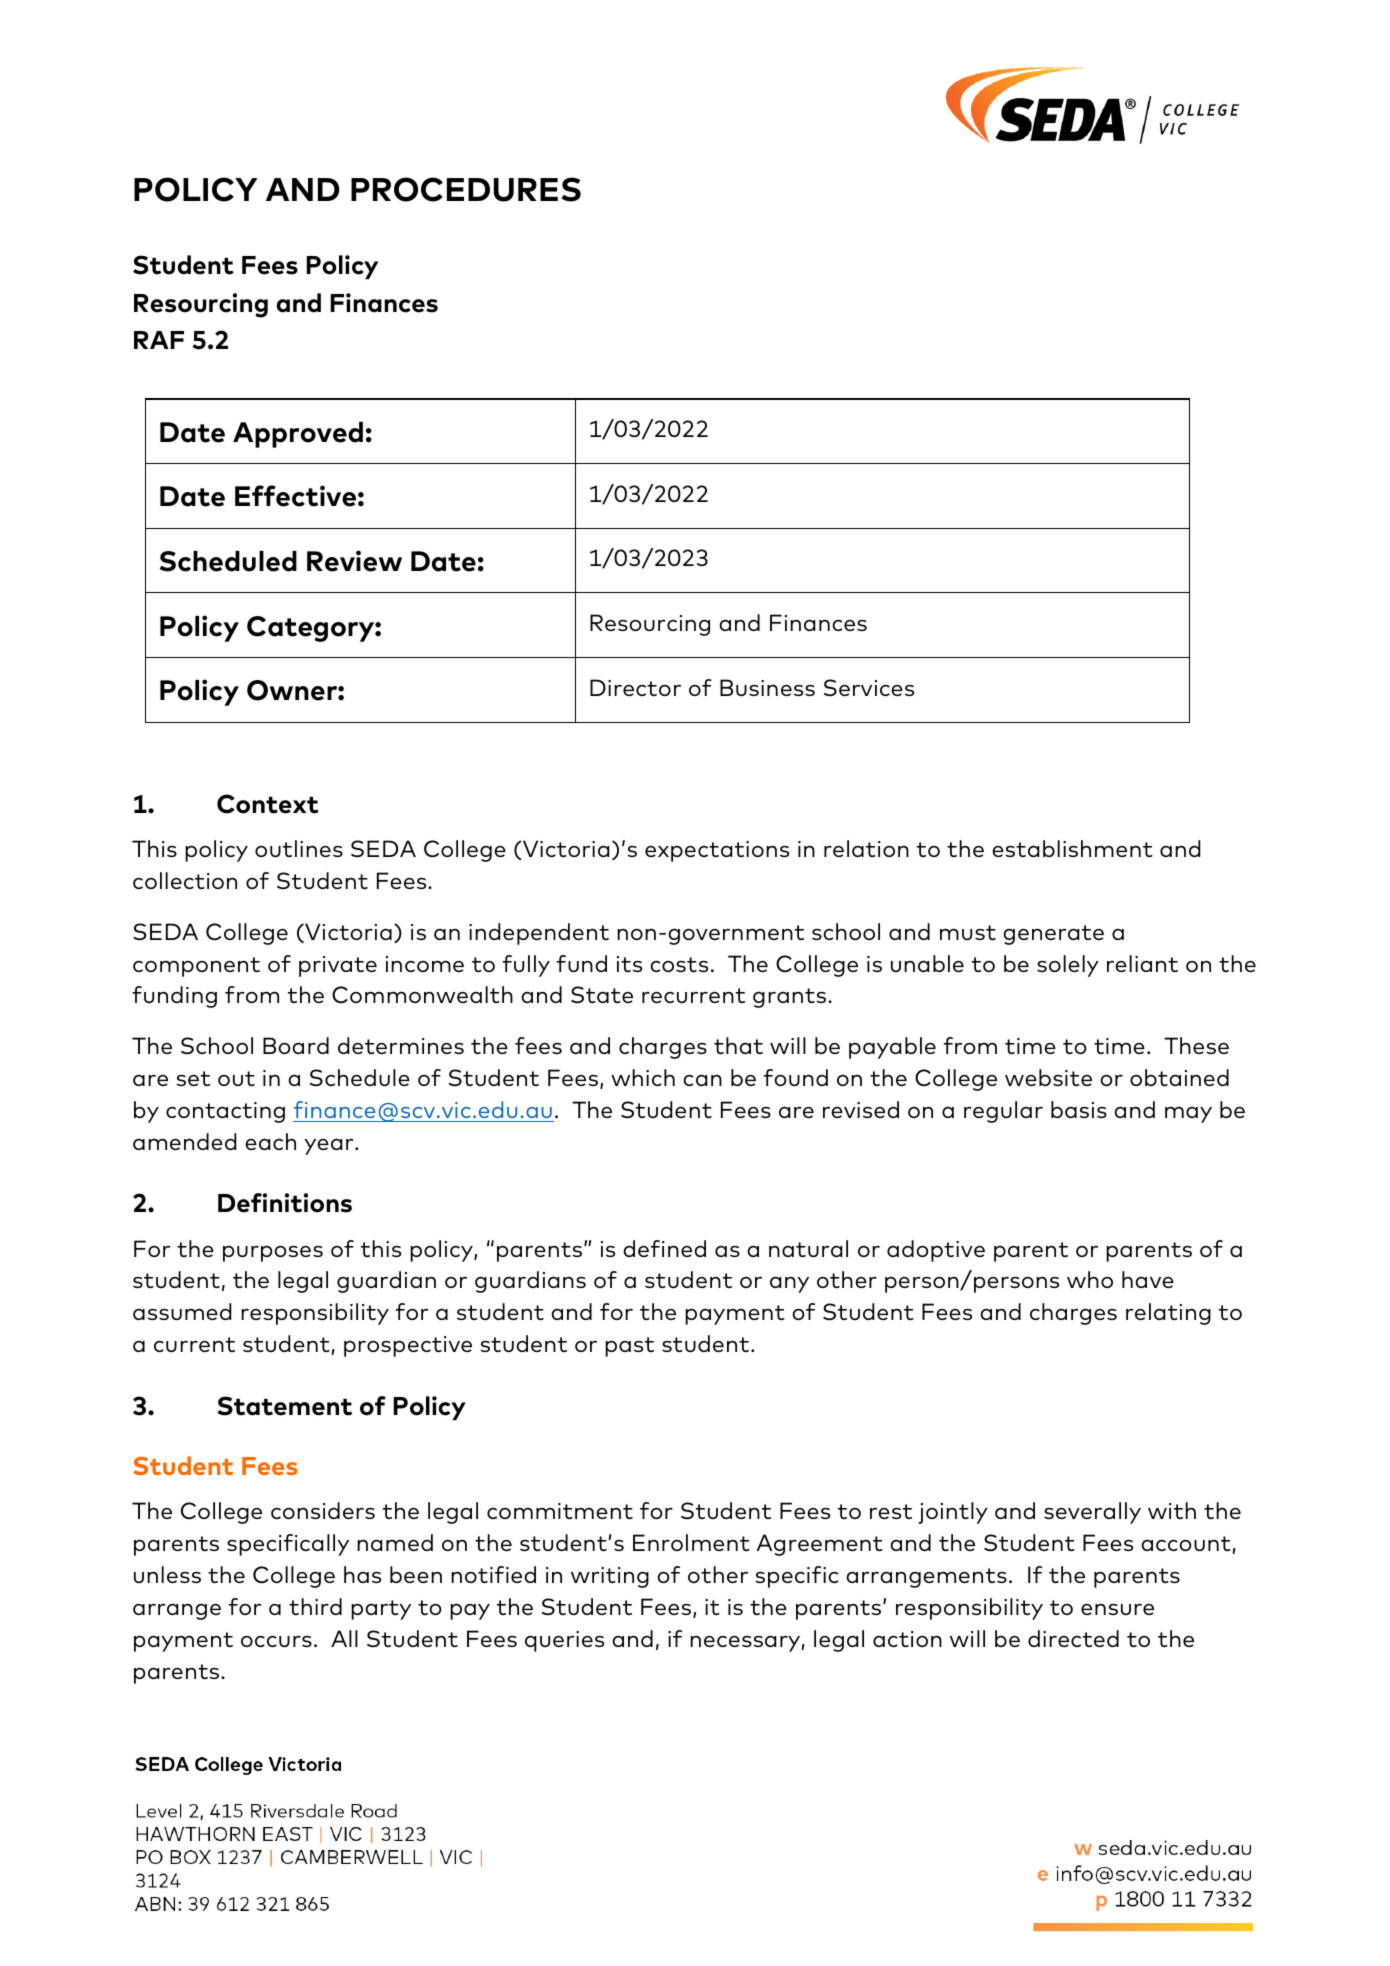 This screenshot has height=1966, width=1390. I want to click on Context, so click(268, 804).
